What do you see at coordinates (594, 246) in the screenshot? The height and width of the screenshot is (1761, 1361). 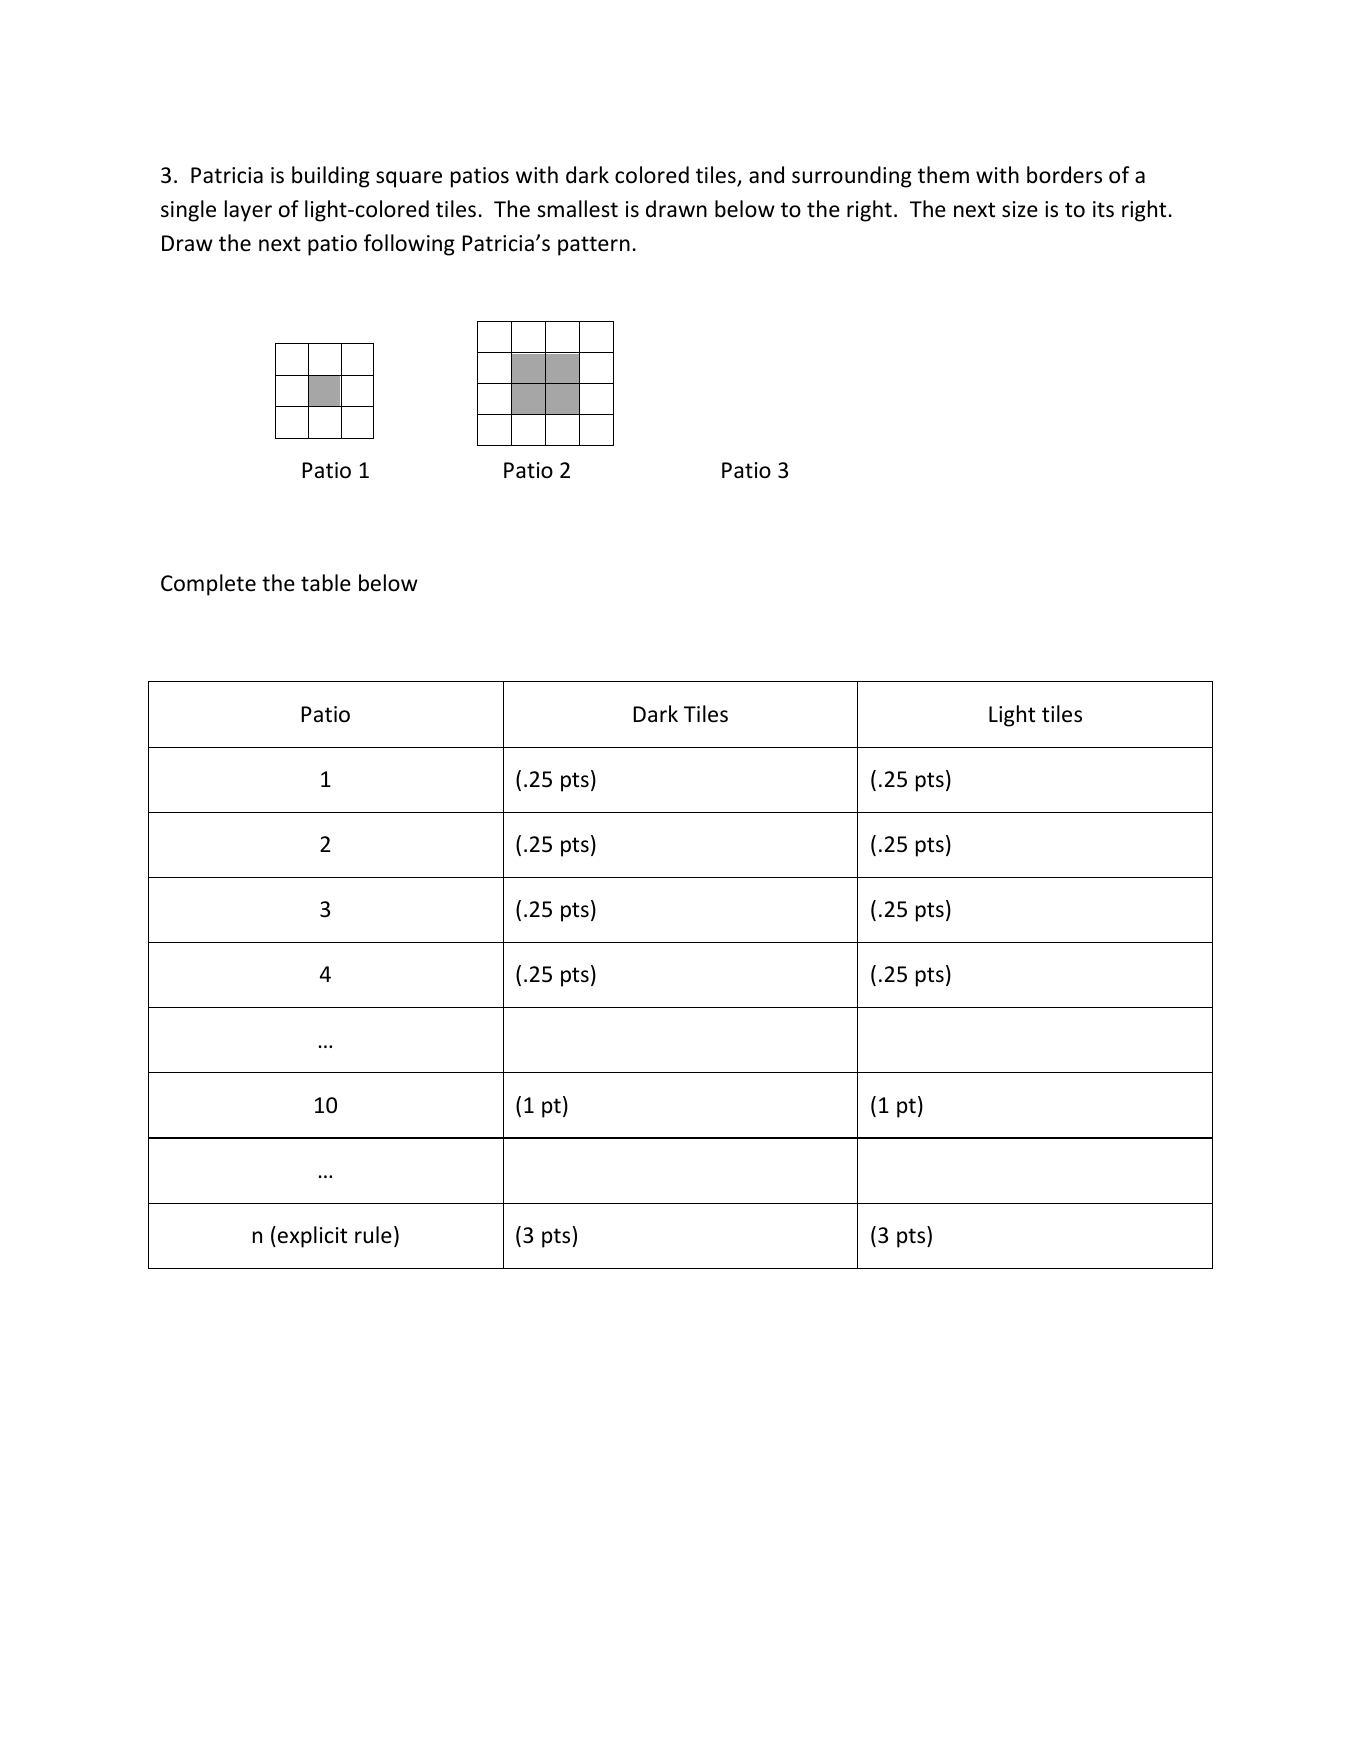 I see `pattern` at bounding box center [594, 246].
